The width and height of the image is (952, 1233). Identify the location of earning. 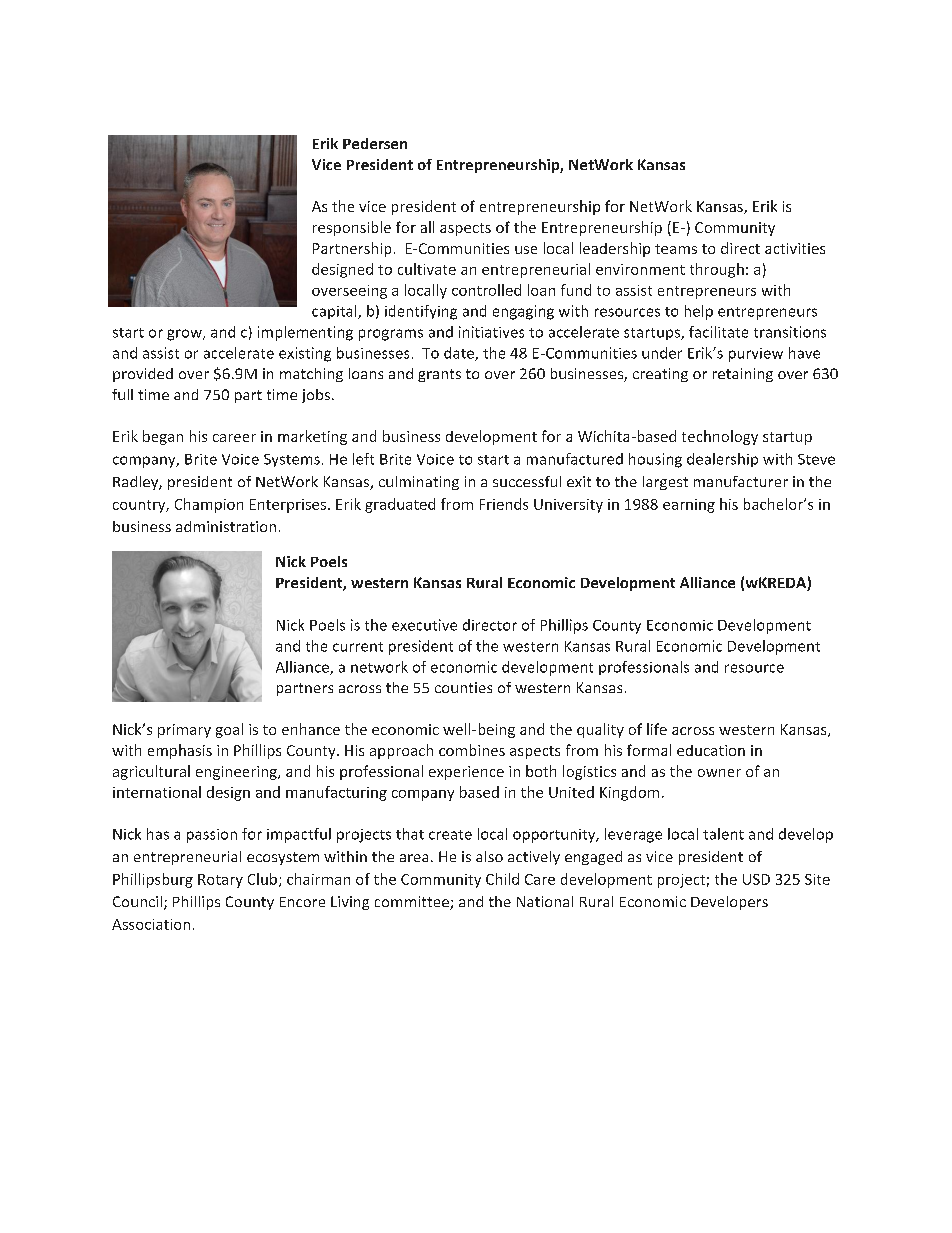
(689, 506).
